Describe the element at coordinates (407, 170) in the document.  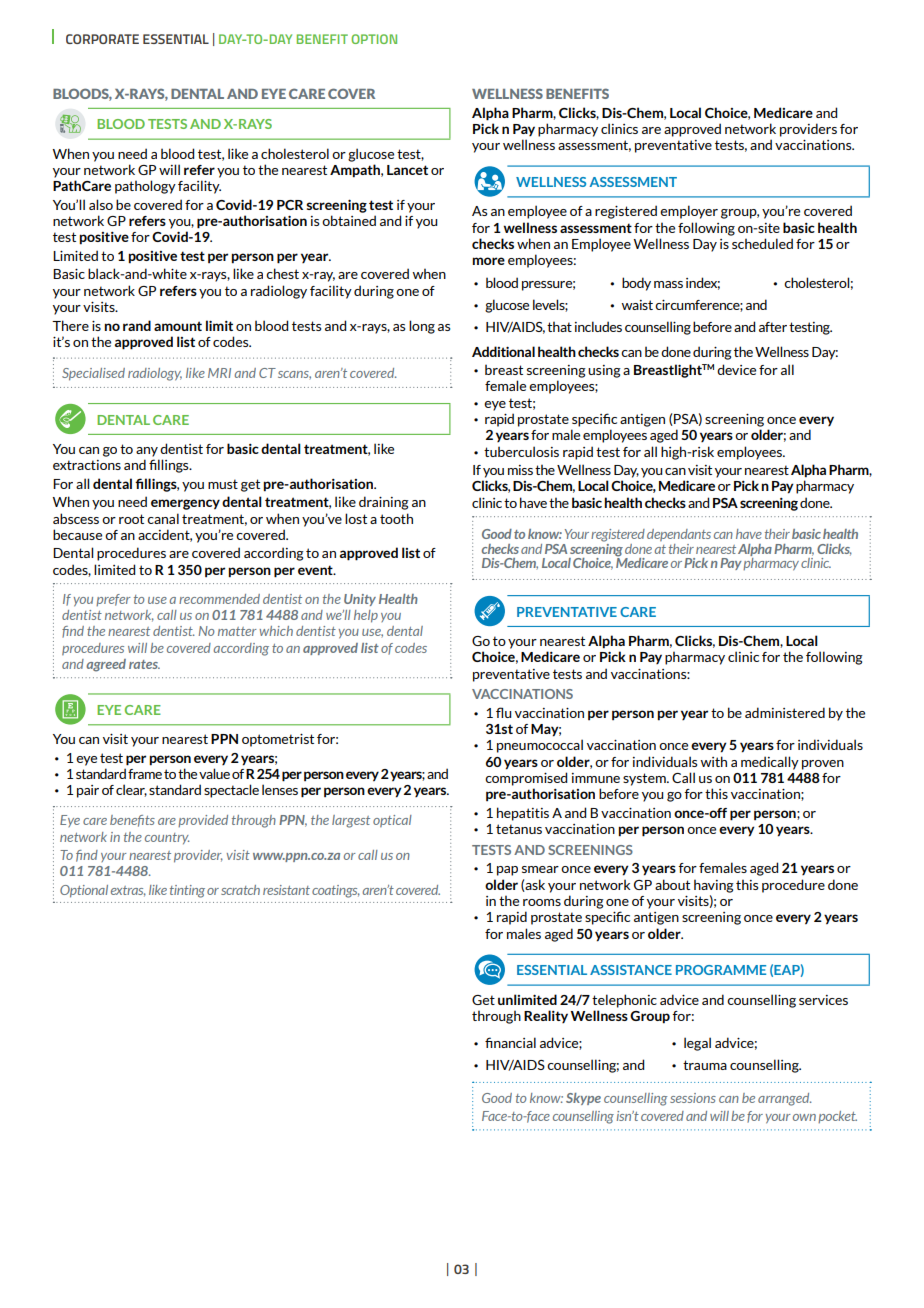
I see `Lancet` at that location.
